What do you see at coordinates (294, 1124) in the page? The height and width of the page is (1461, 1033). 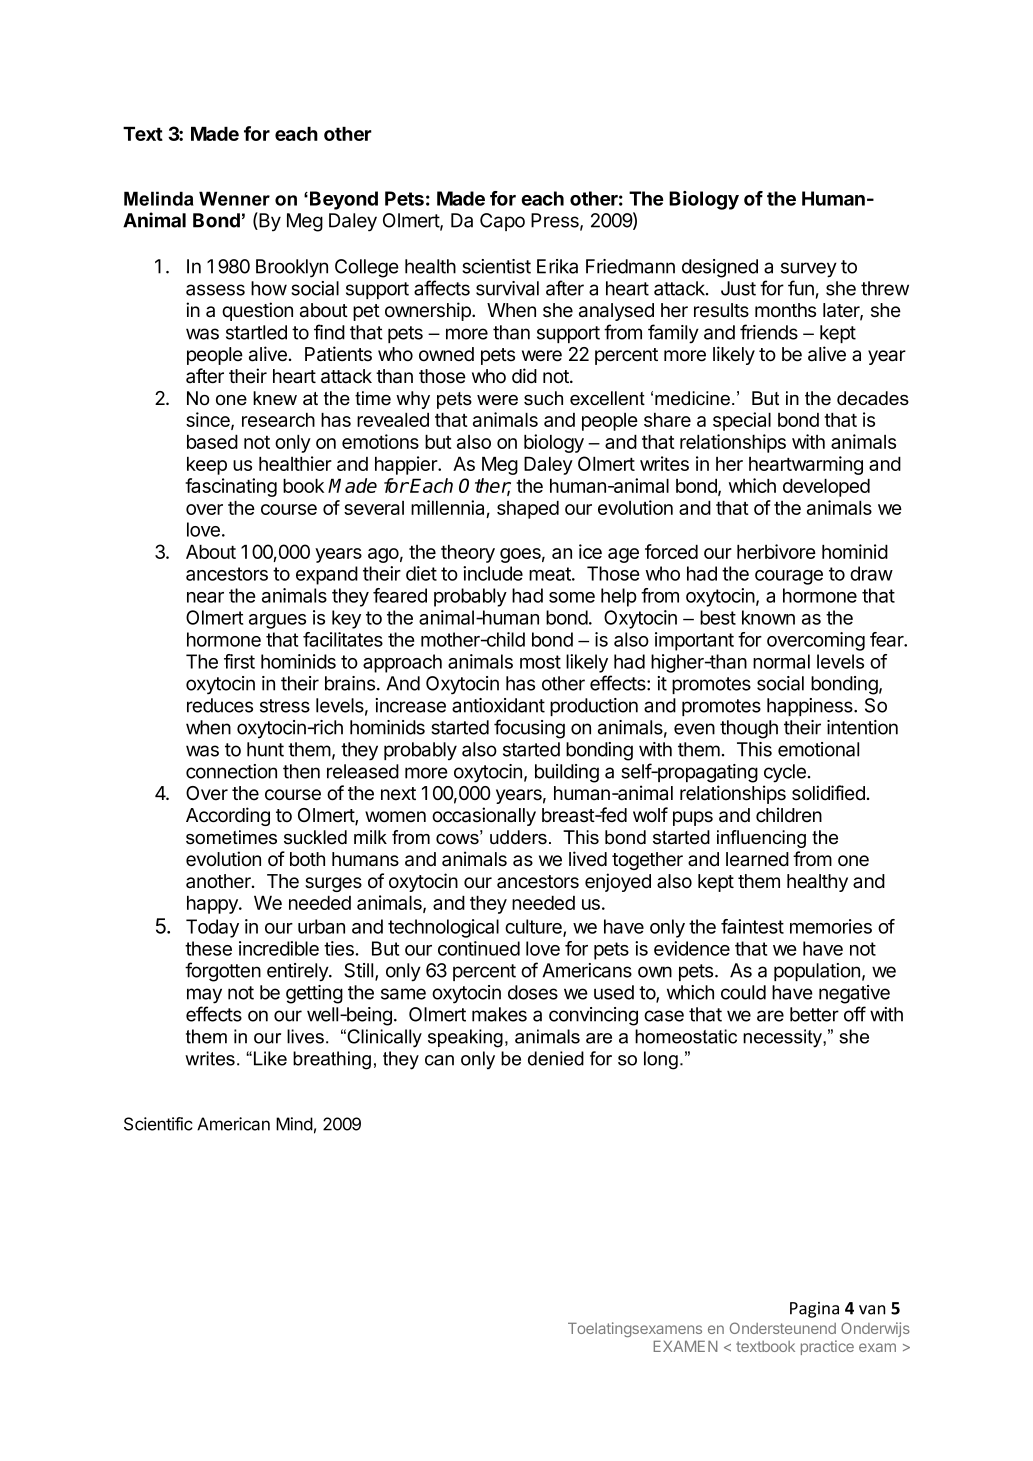 I see `Mind` at bounding box center [294, 1124].
